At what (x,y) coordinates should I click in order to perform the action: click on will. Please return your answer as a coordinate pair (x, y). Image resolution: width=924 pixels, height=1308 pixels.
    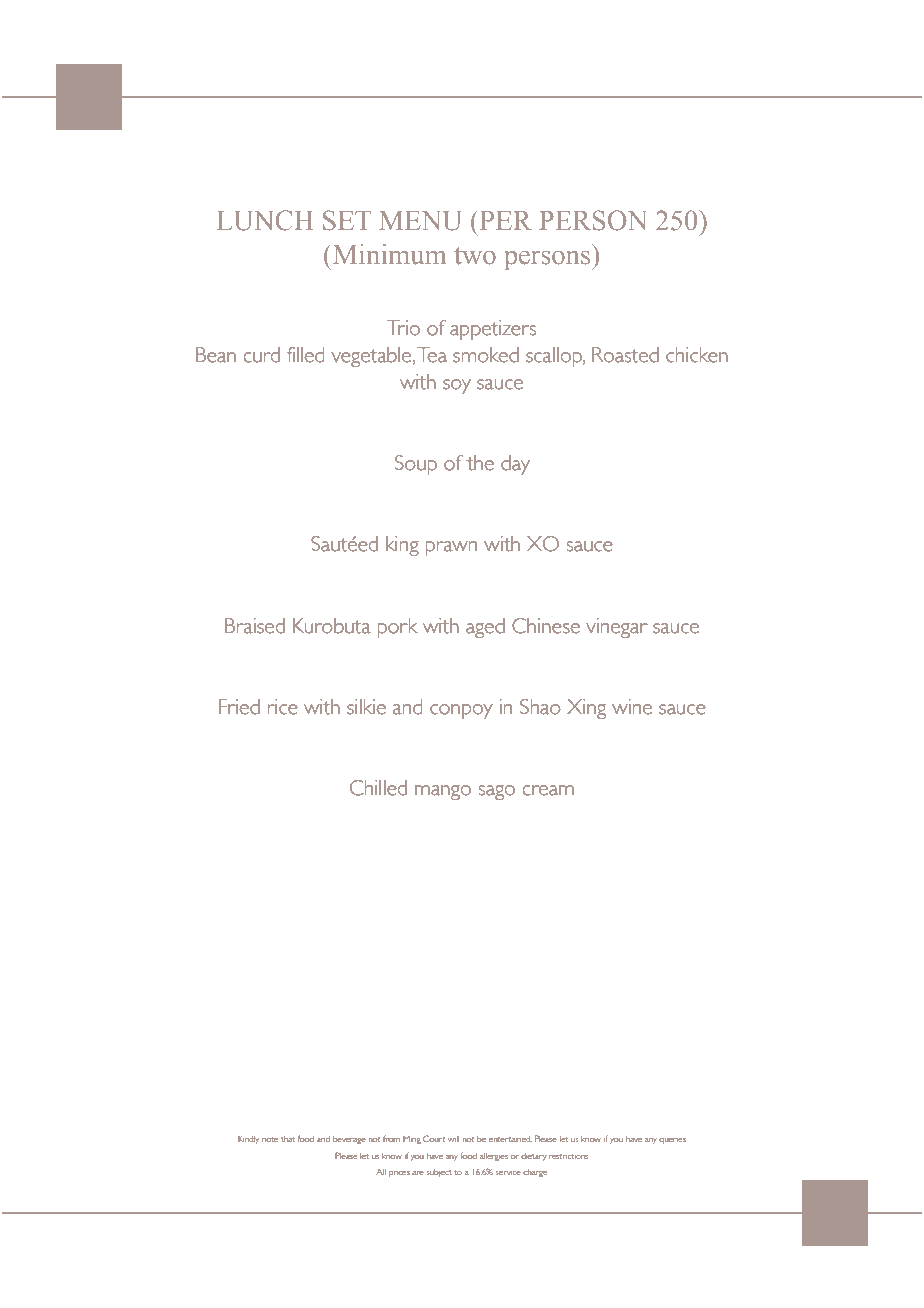
    Looking at the image, I should click on (453, 1139).
